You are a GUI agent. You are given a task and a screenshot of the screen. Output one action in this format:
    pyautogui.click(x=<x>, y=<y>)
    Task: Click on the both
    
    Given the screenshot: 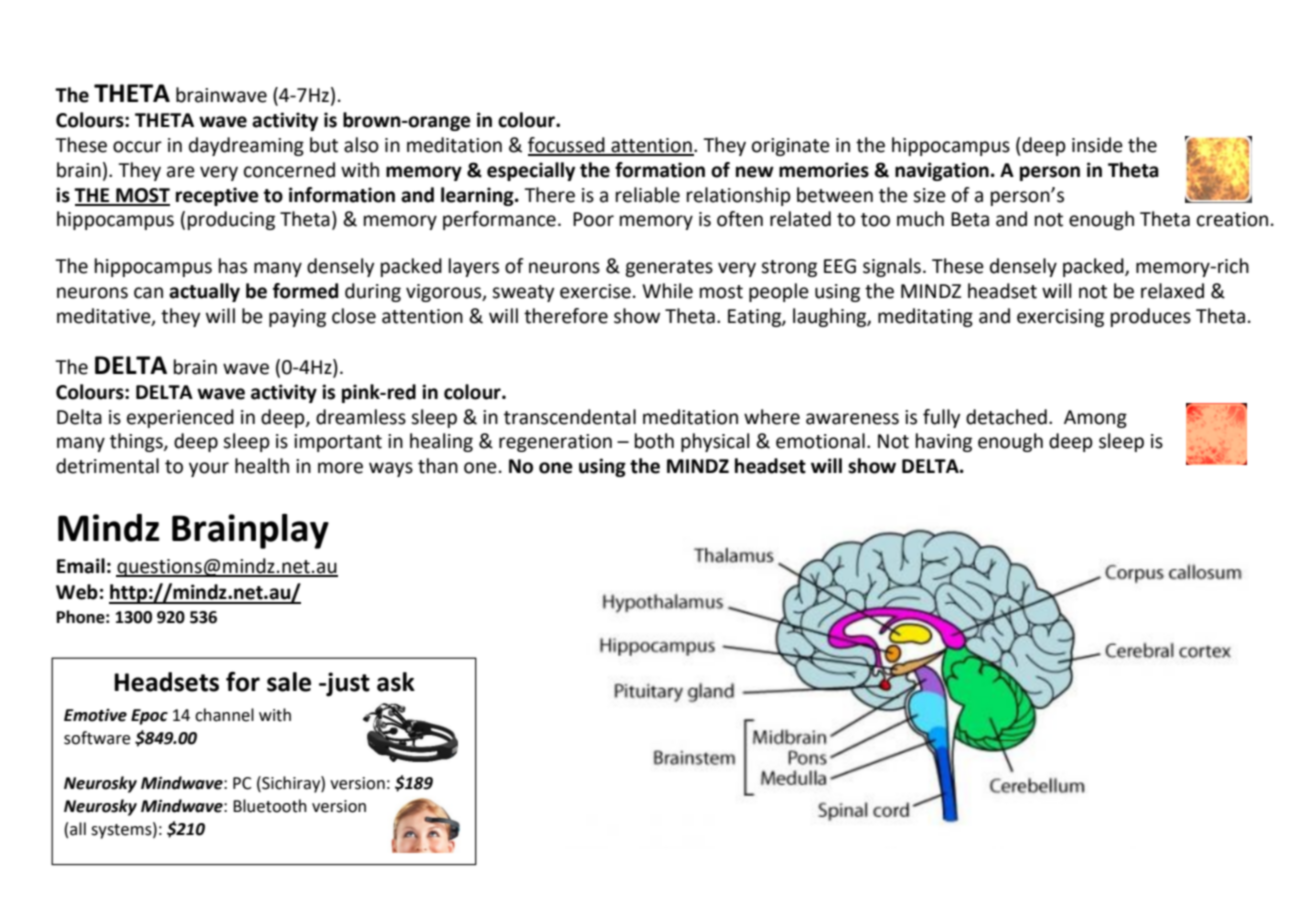 What is the action you would take?
    pyautogui.click(x=654, y=441)
